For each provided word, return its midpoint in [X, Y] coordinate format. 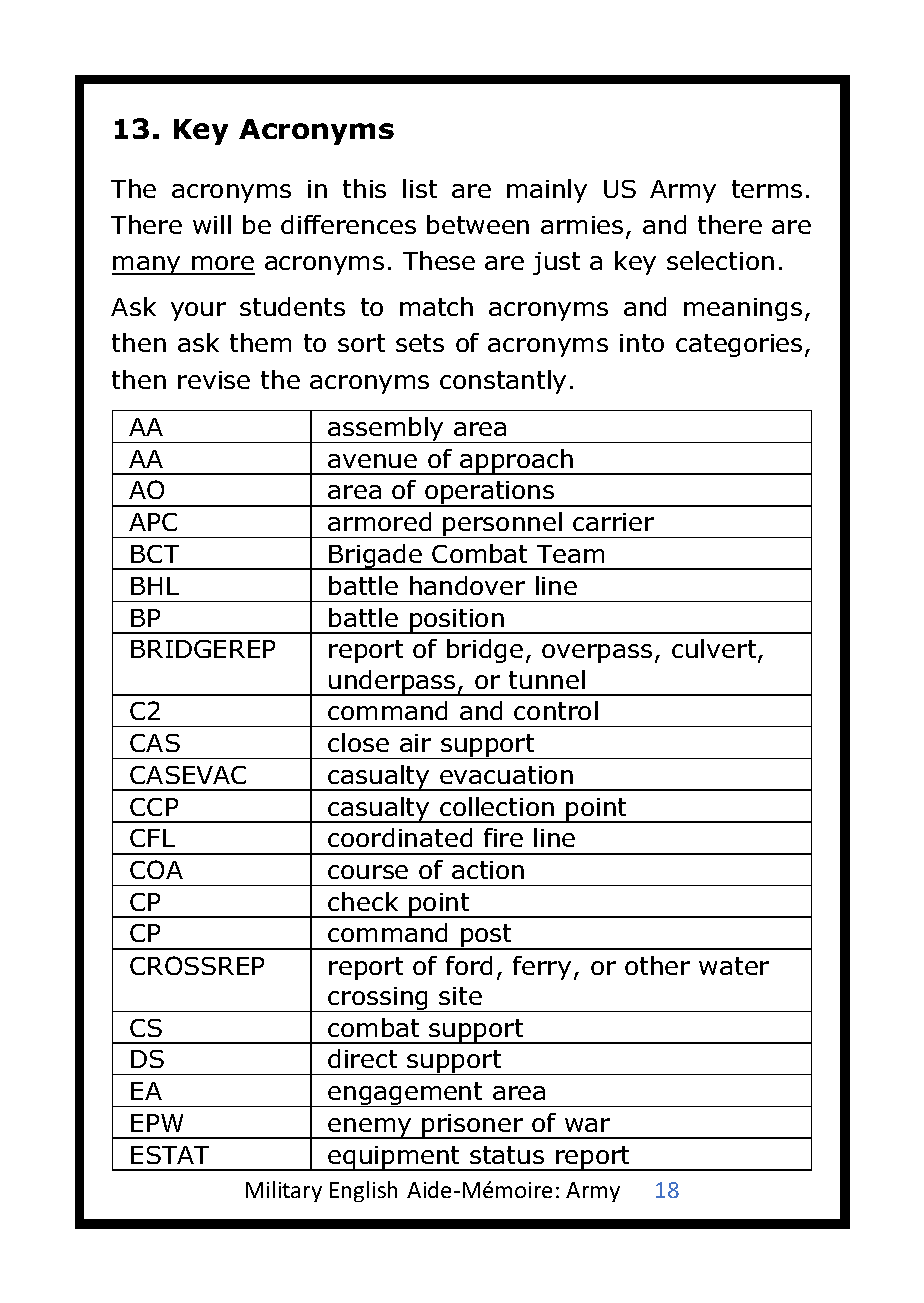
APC [153, 522]
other [657, 965]
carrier [613, 522]
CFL [152, 838]
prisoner [473, 1126]
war [587, 1125]
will [212, 224]
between [478, 224]
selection [720, 260]
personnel [503, 525]
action [488, 870]
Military [284, 1191]
